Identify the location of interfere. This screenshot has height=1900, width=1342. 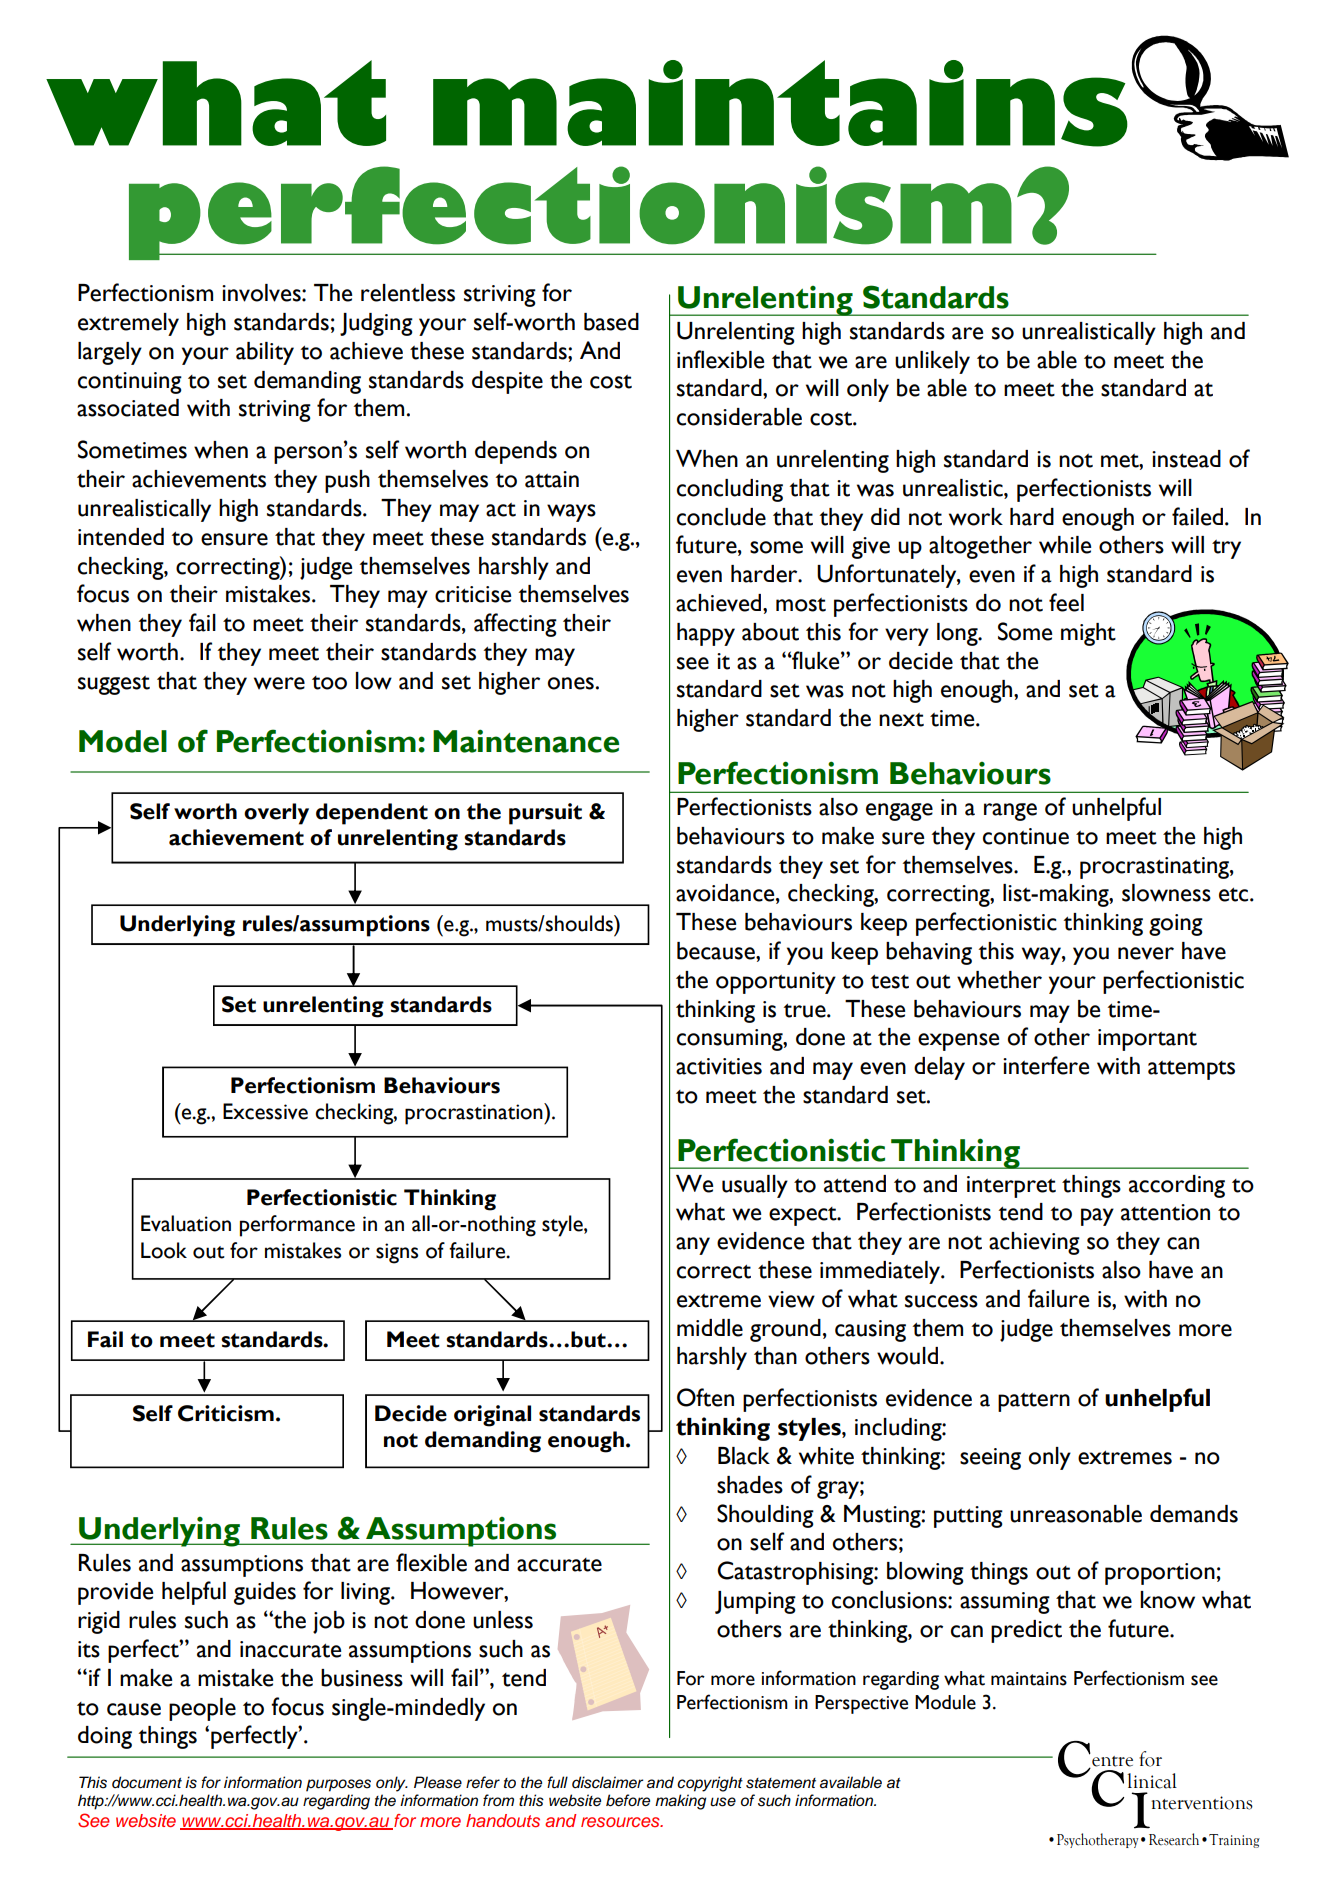
(1046, 1065).
